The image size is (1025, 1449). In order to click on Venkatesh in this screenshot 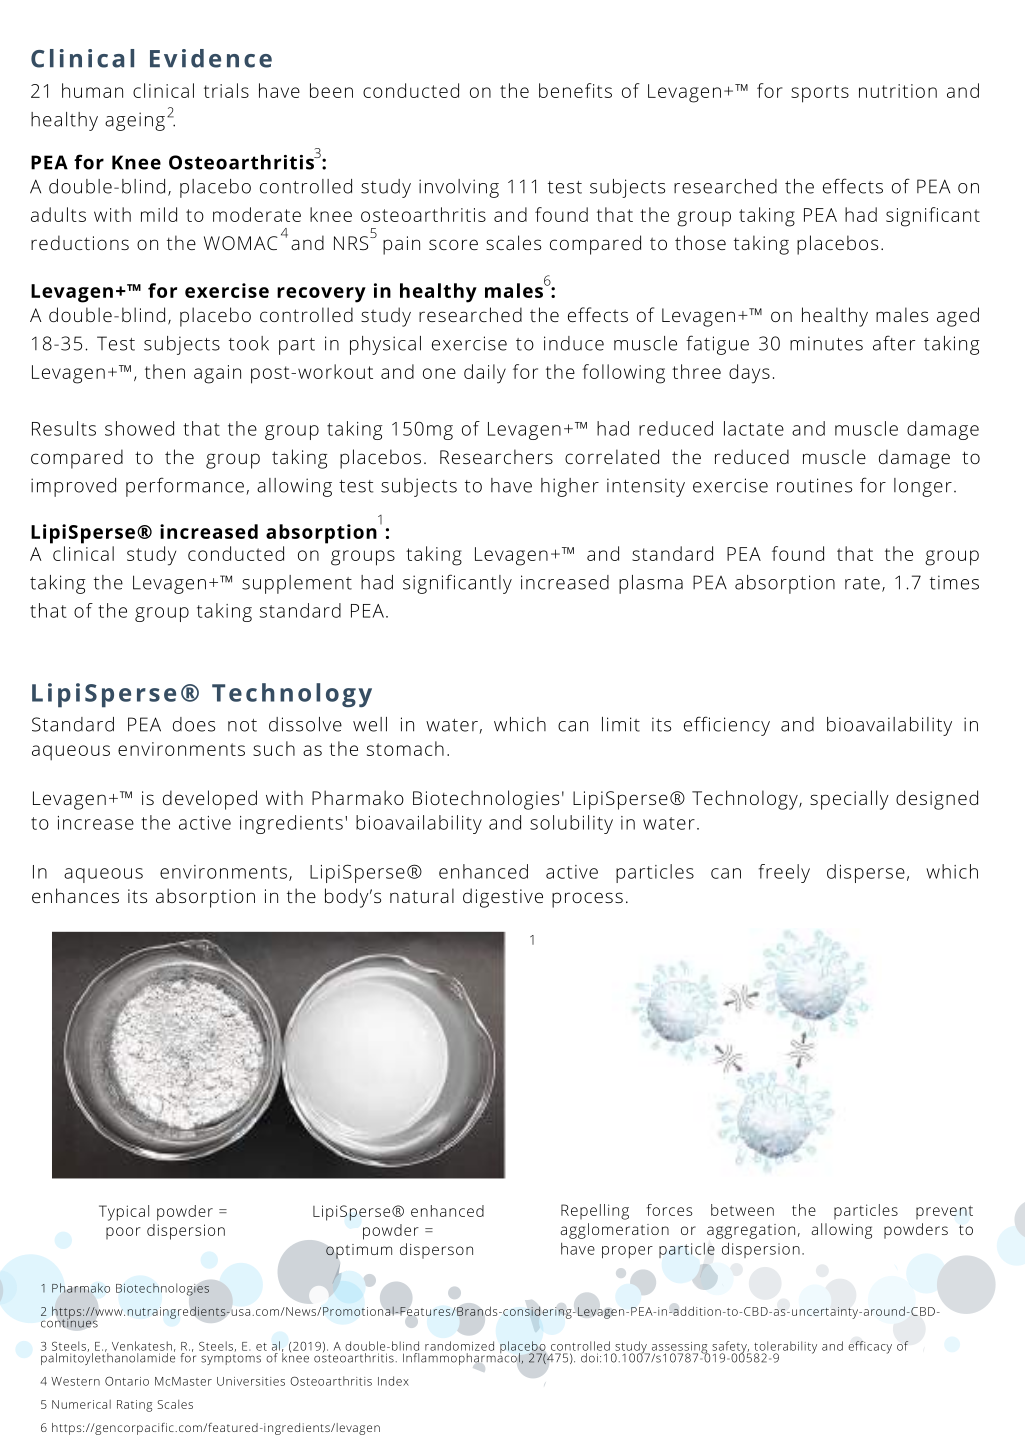, I will do `click(142, 1346)`.
